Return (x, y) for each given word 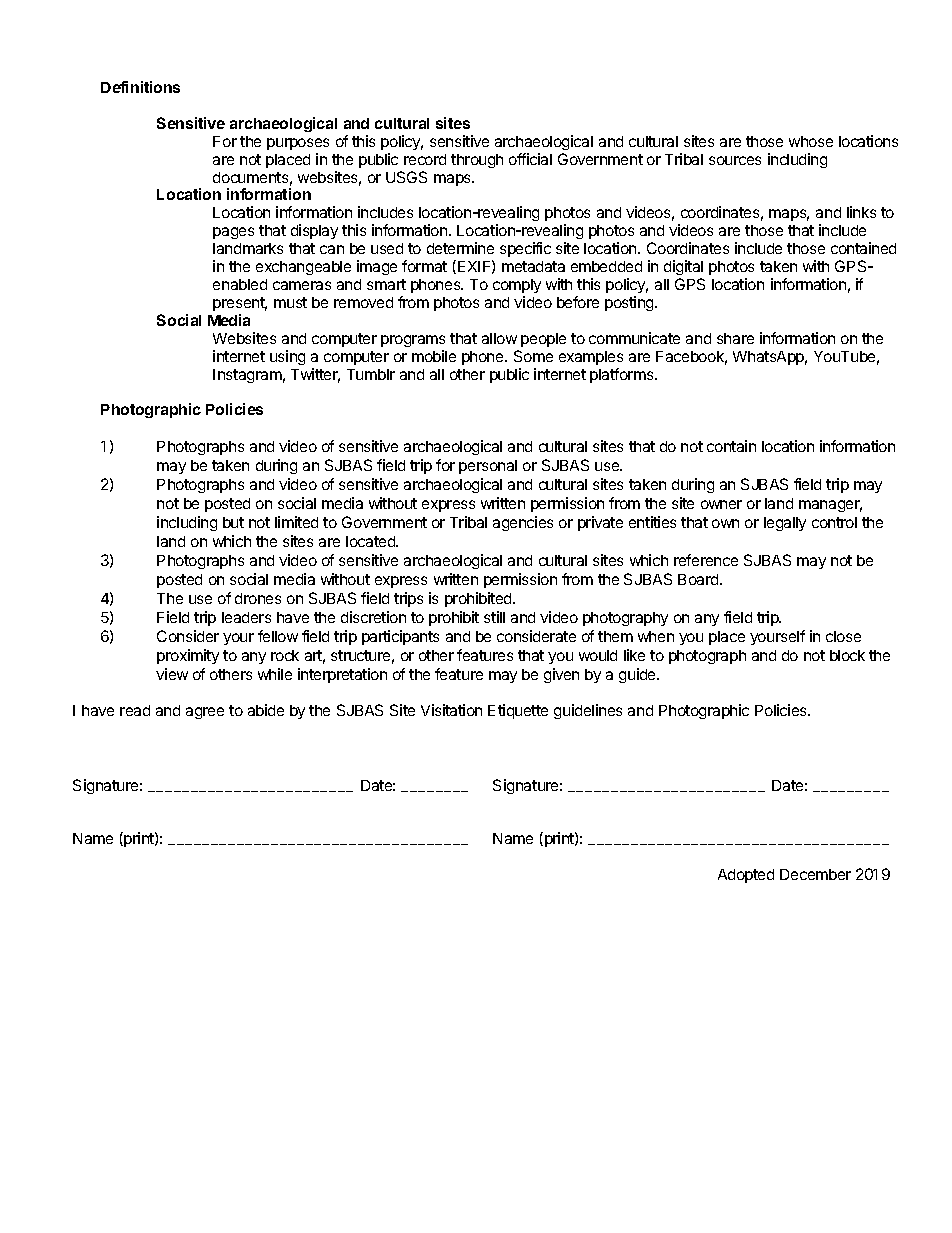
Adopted (746, 876)
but (233, 522)
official (530, 159)
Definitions (140, 87)
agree (205, 713)
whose (811, 141)
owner (721, 504)
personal (488, 467)
